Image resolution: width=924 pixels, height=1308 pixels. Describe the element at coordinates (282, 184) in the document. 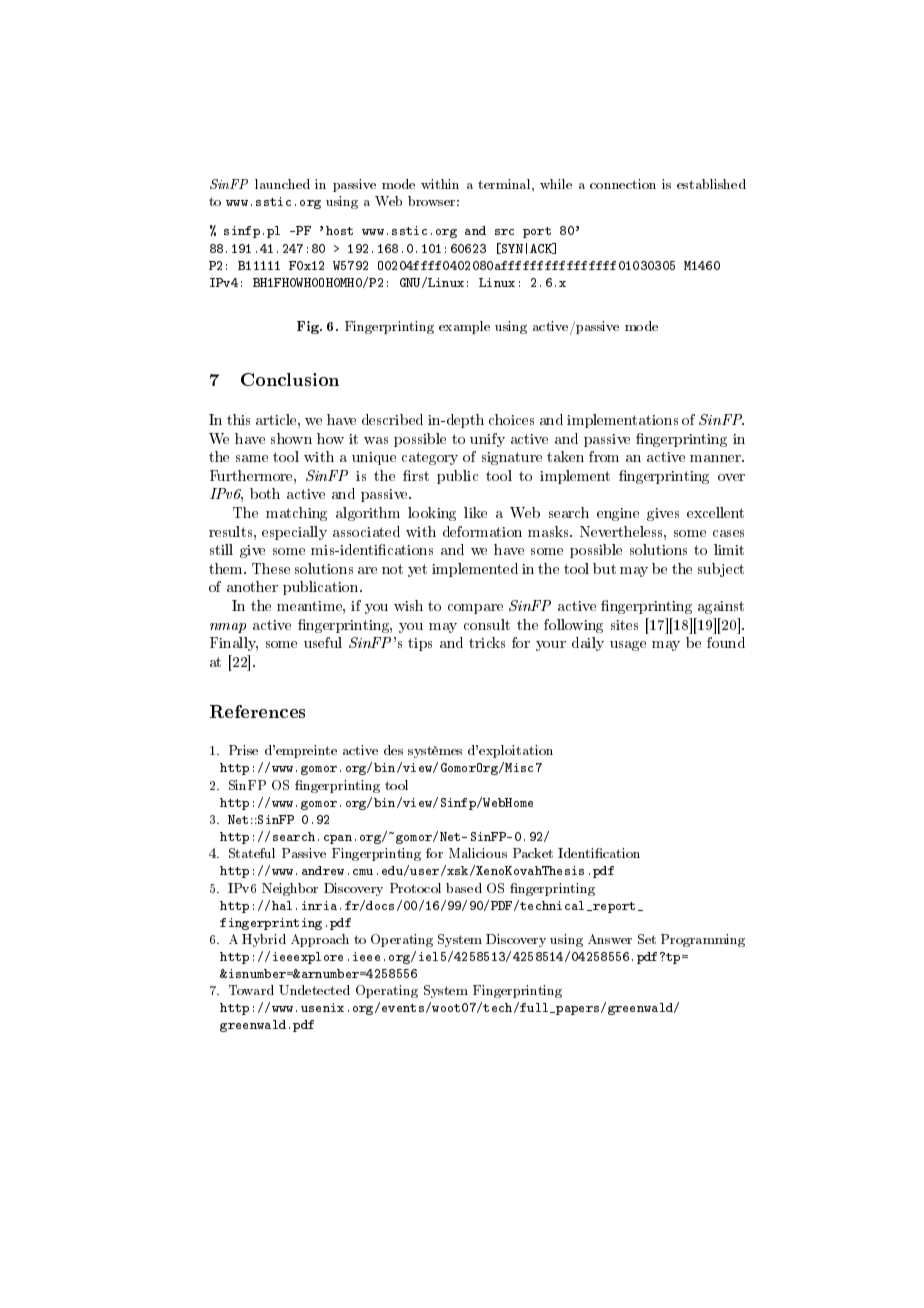

I see `launched` at that location.
